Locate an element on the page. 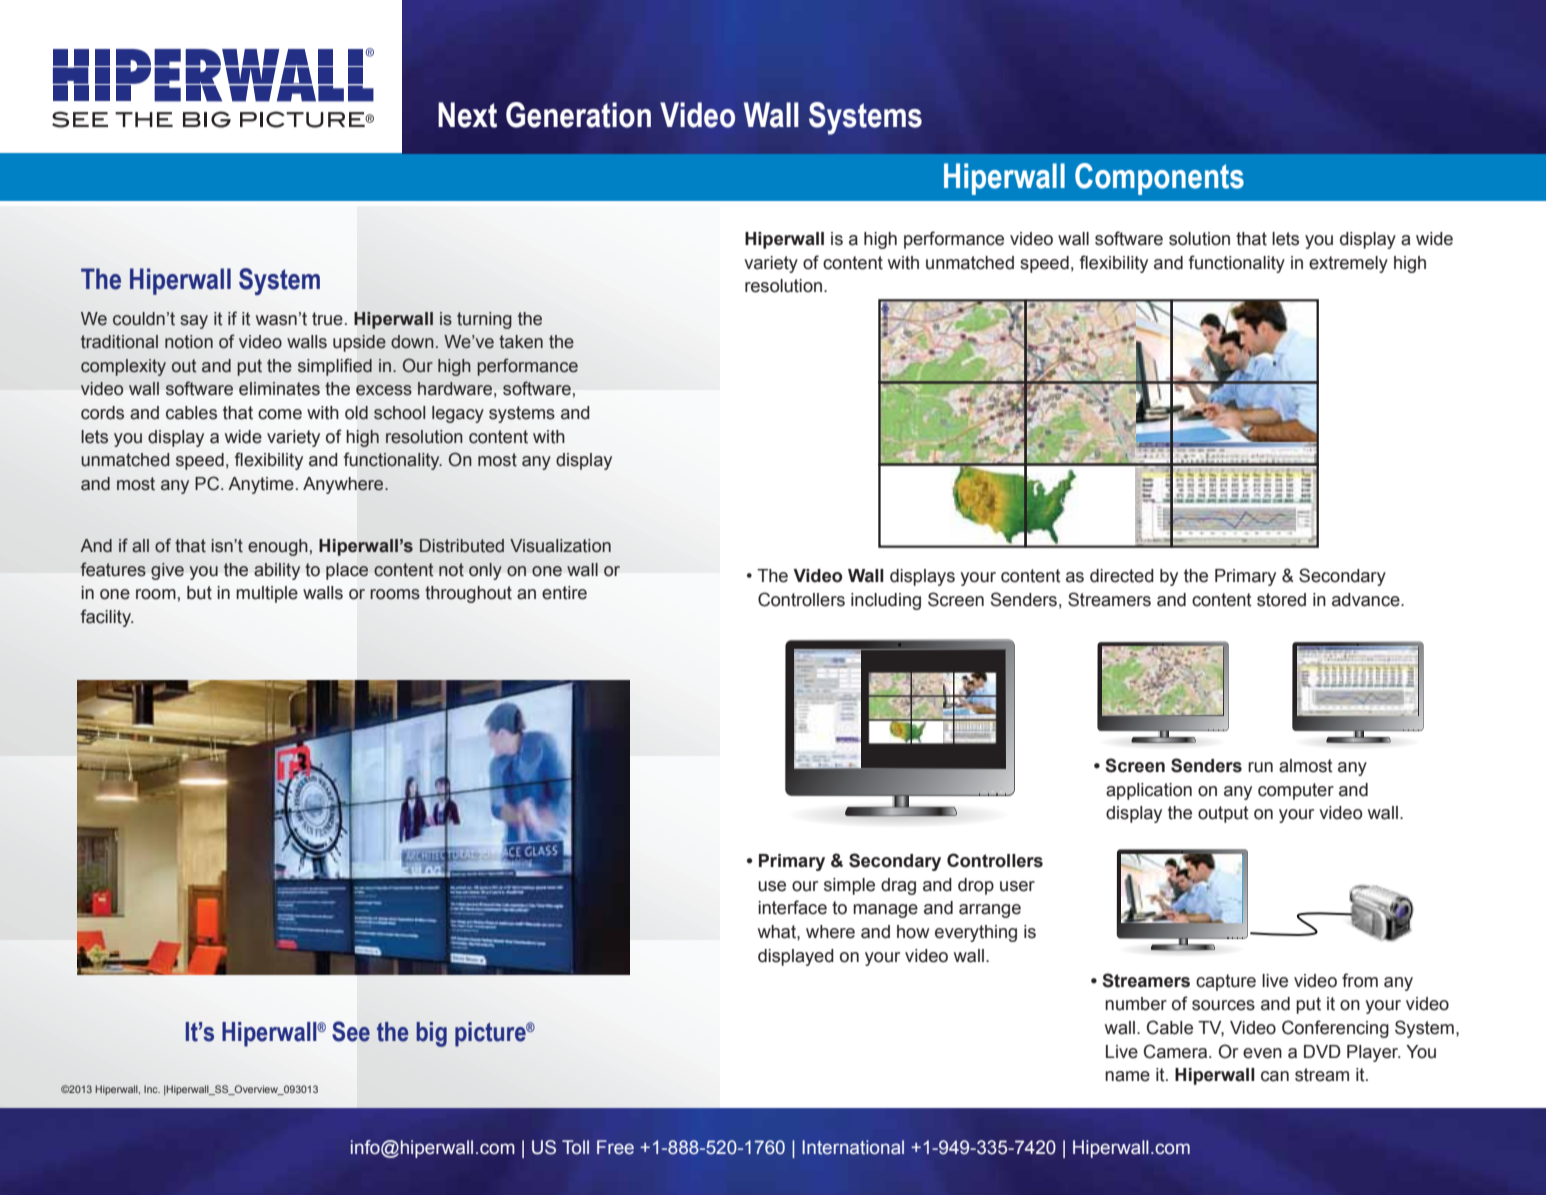 Image resolution: width=1546 pixels, height=1195 pixels. Anytime is located at coordinates (261, 485).
